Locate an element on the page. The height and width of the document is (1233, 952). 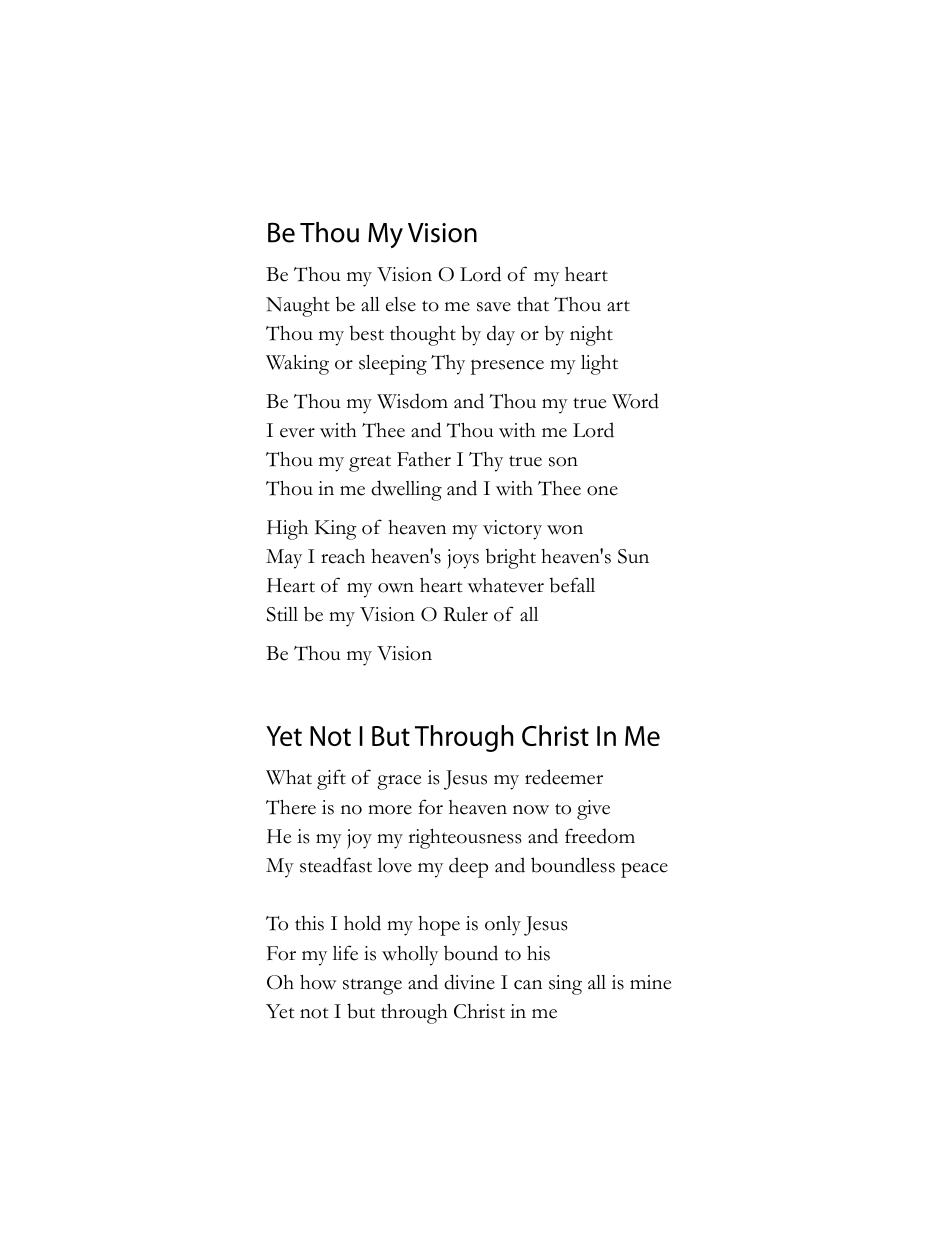
Sun is located at coordinates (633, 556).
